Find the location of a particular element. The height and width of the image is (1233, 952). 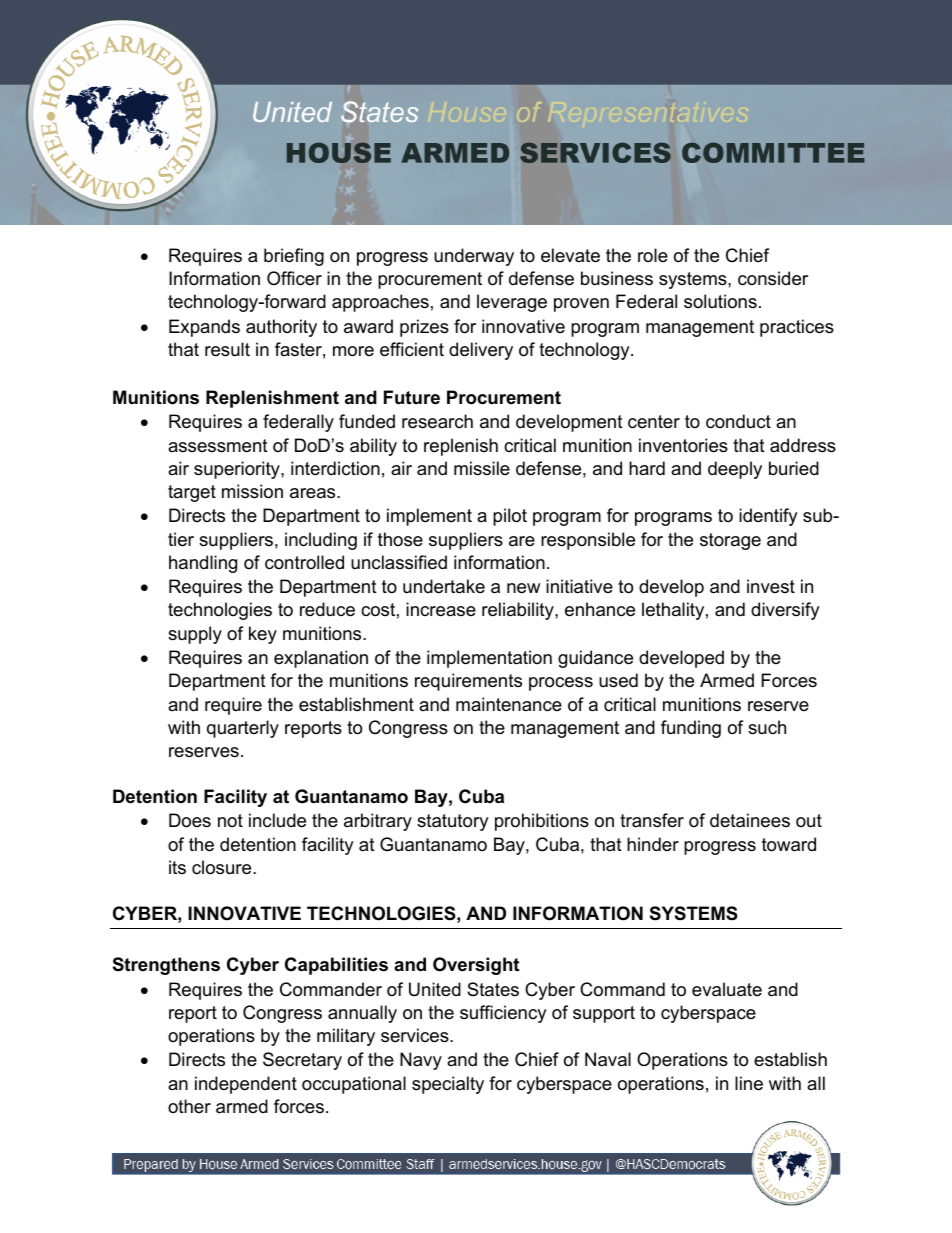

Officer is located at coordinates (294, 278).
